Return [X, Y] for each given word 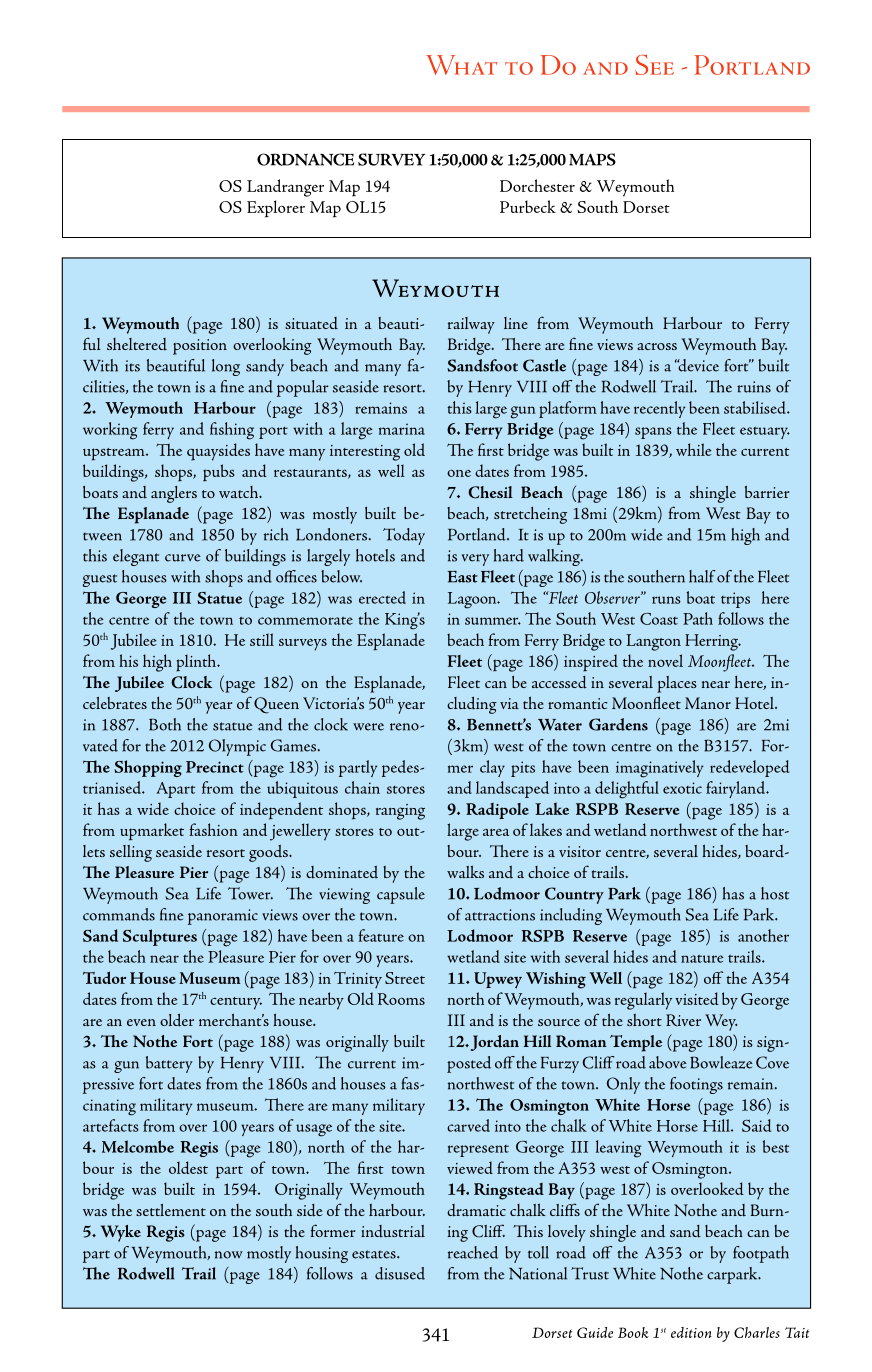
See [654, 65]
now [229, 1255]
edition [691, 1332]
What [461, 65]
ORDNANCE [305, 159]
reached [473, 1252]
